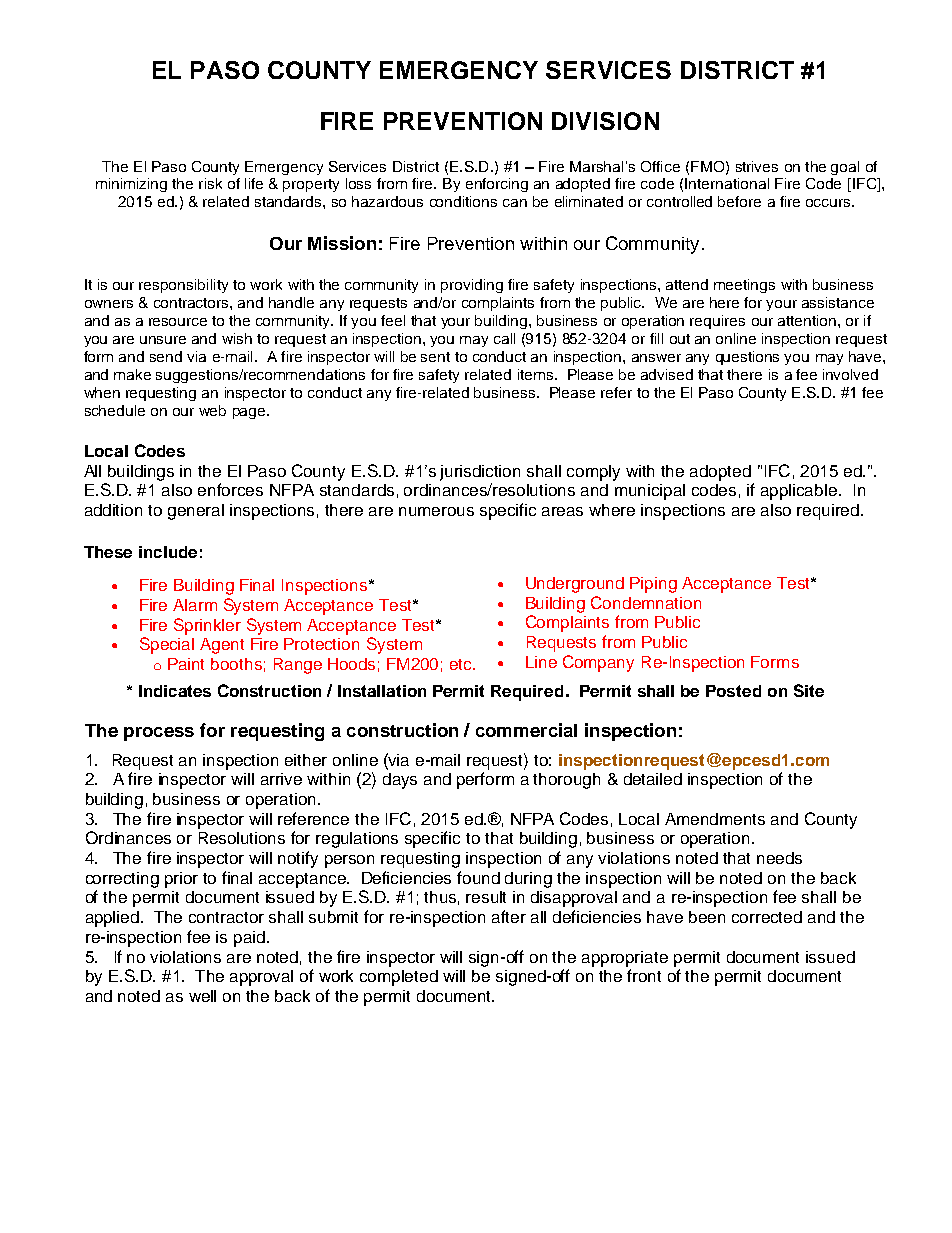  I want to click on Piping, so click(653, 585).
